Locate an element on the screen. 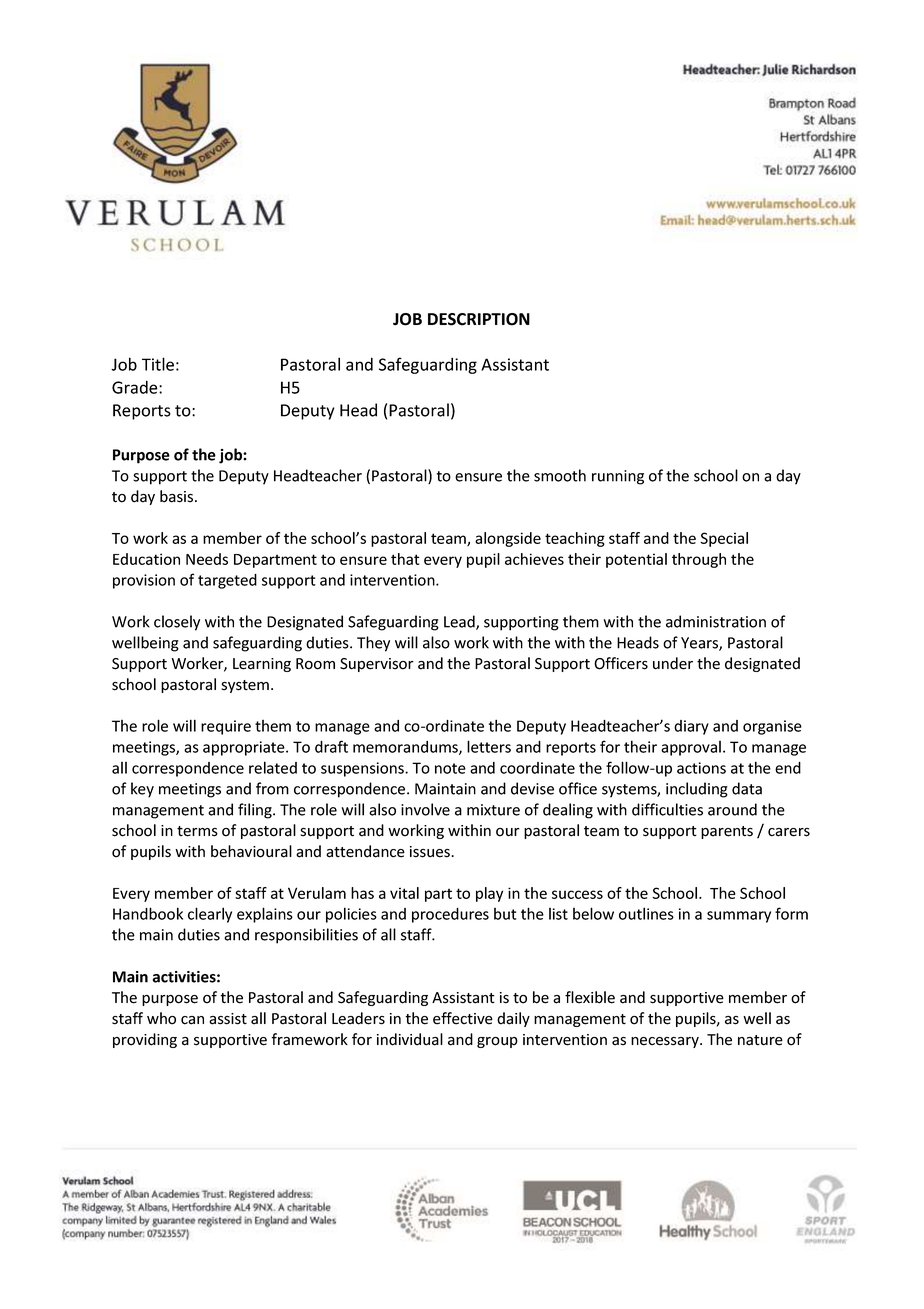 The width and height of the screenshot is (924, 1309). Supervisor is located at coordinates (377, 665).
